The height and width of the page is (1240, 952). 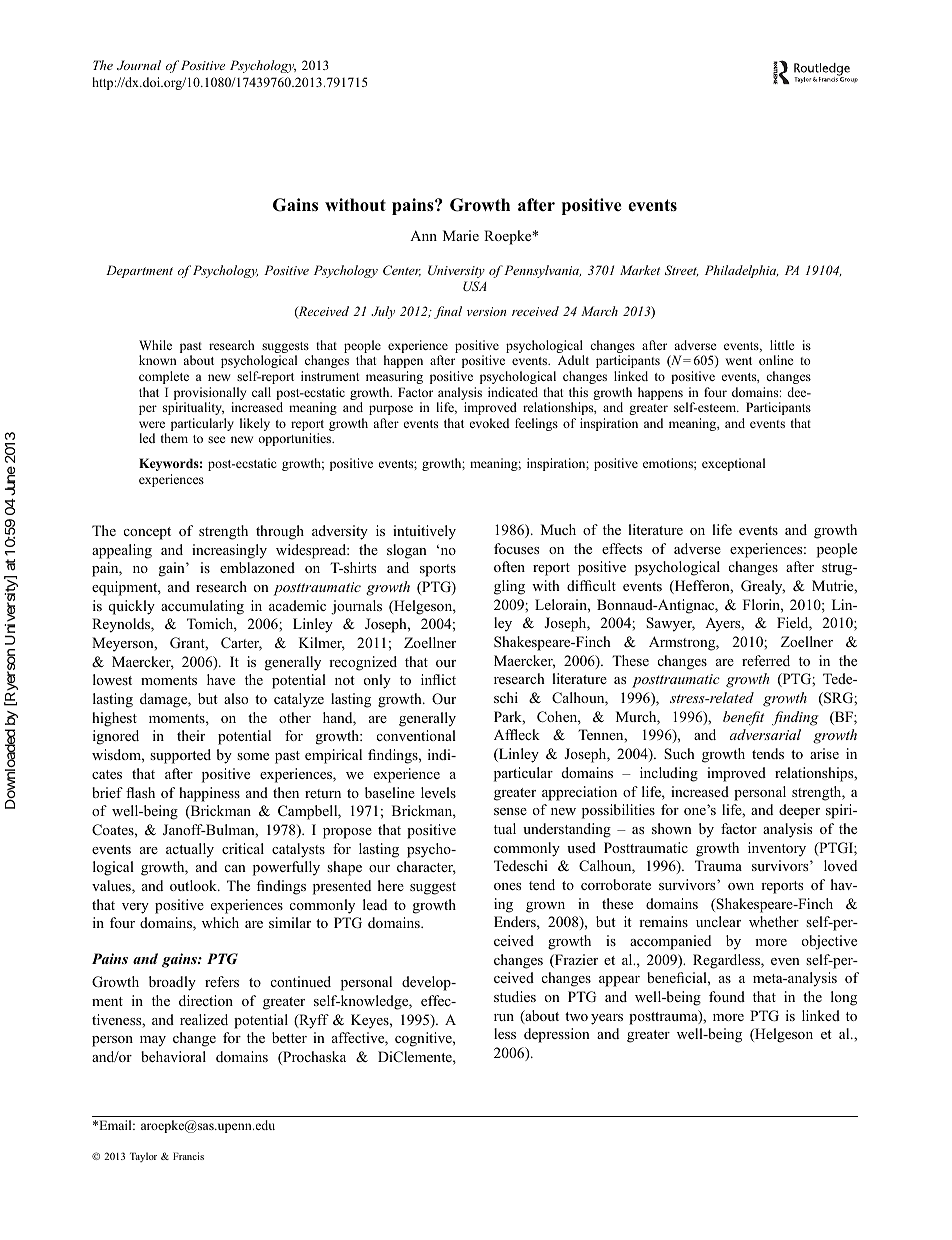 What do you see at coordinates (221, 679) in the page?
I see `have` at bounding box center [221, 679].
